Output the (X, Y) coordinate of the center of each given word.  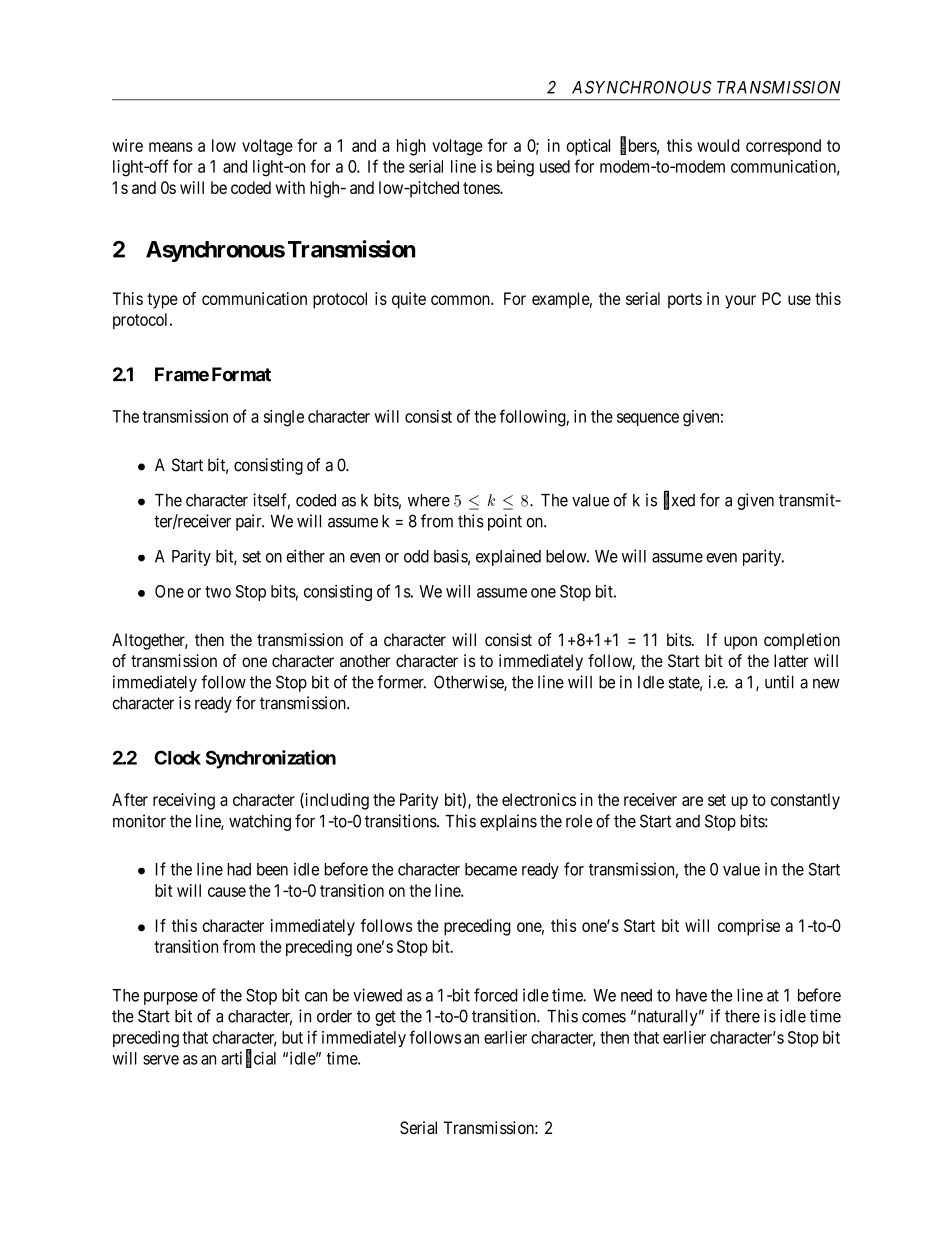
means (171, 147)
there (742, 1016)
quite (409, 300)
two (218, 592)
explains (508, 822)
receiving (184, 801)
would (718, 145)
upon (740, 643)
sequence (648, 419)
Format (241, 374)
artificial (248, 1058)
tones (482, 188)
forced (496, 995)
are (692, 801)
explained (508, 557)
